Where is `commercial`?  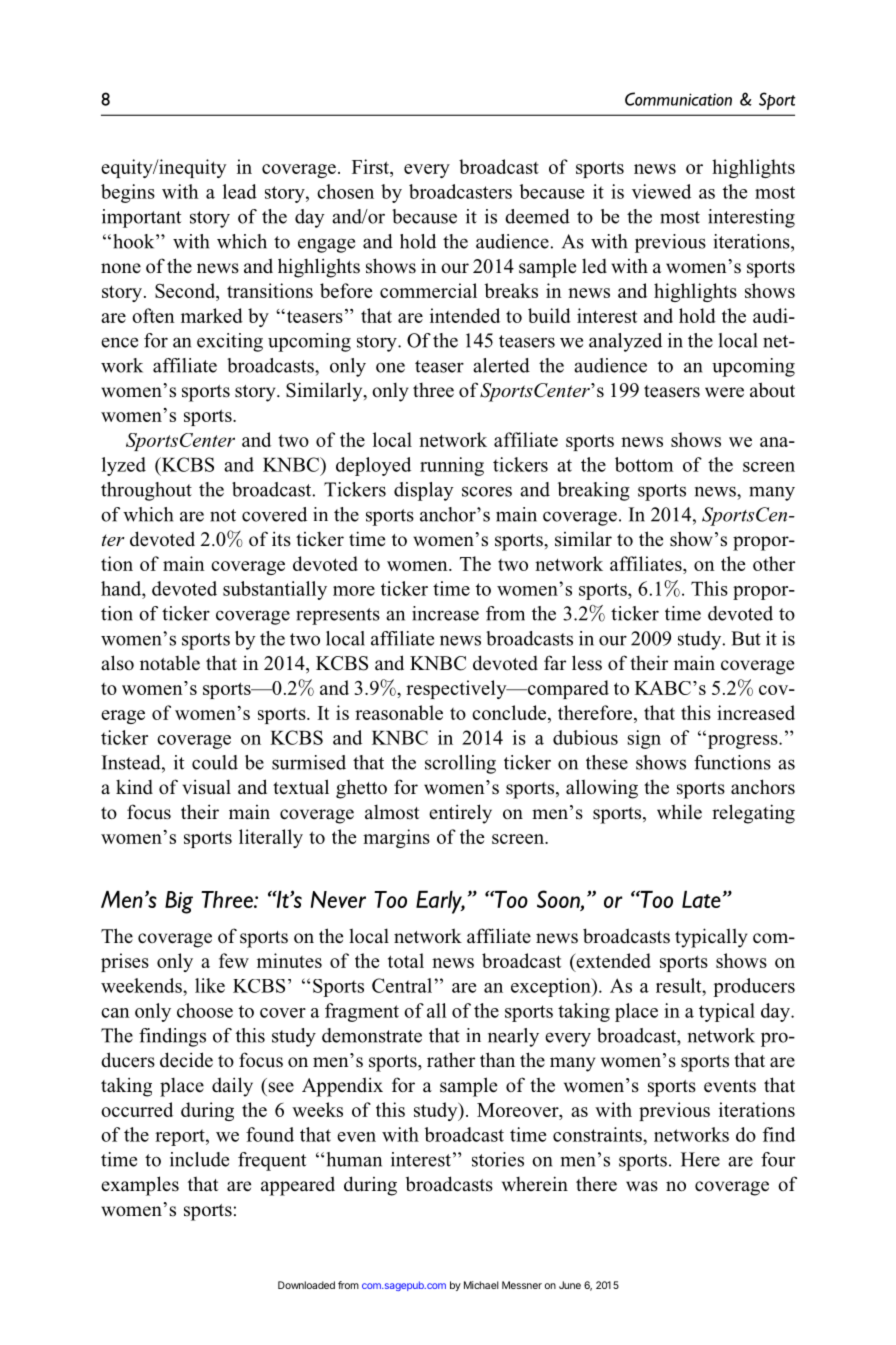 commercial is located at coordinates (428, 290).
